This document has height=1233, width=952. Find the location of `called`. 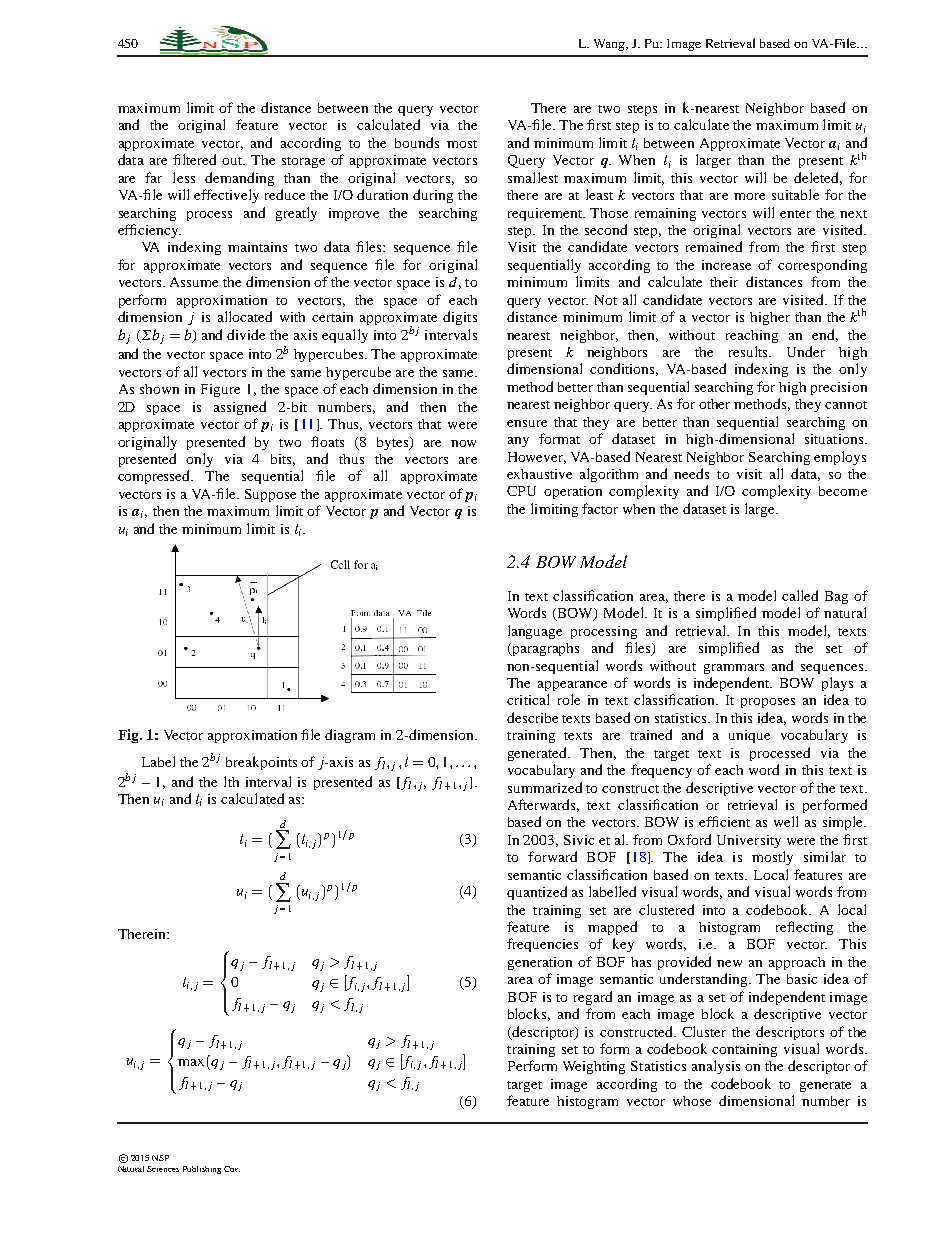

called is located at coordinates (800, 595).
